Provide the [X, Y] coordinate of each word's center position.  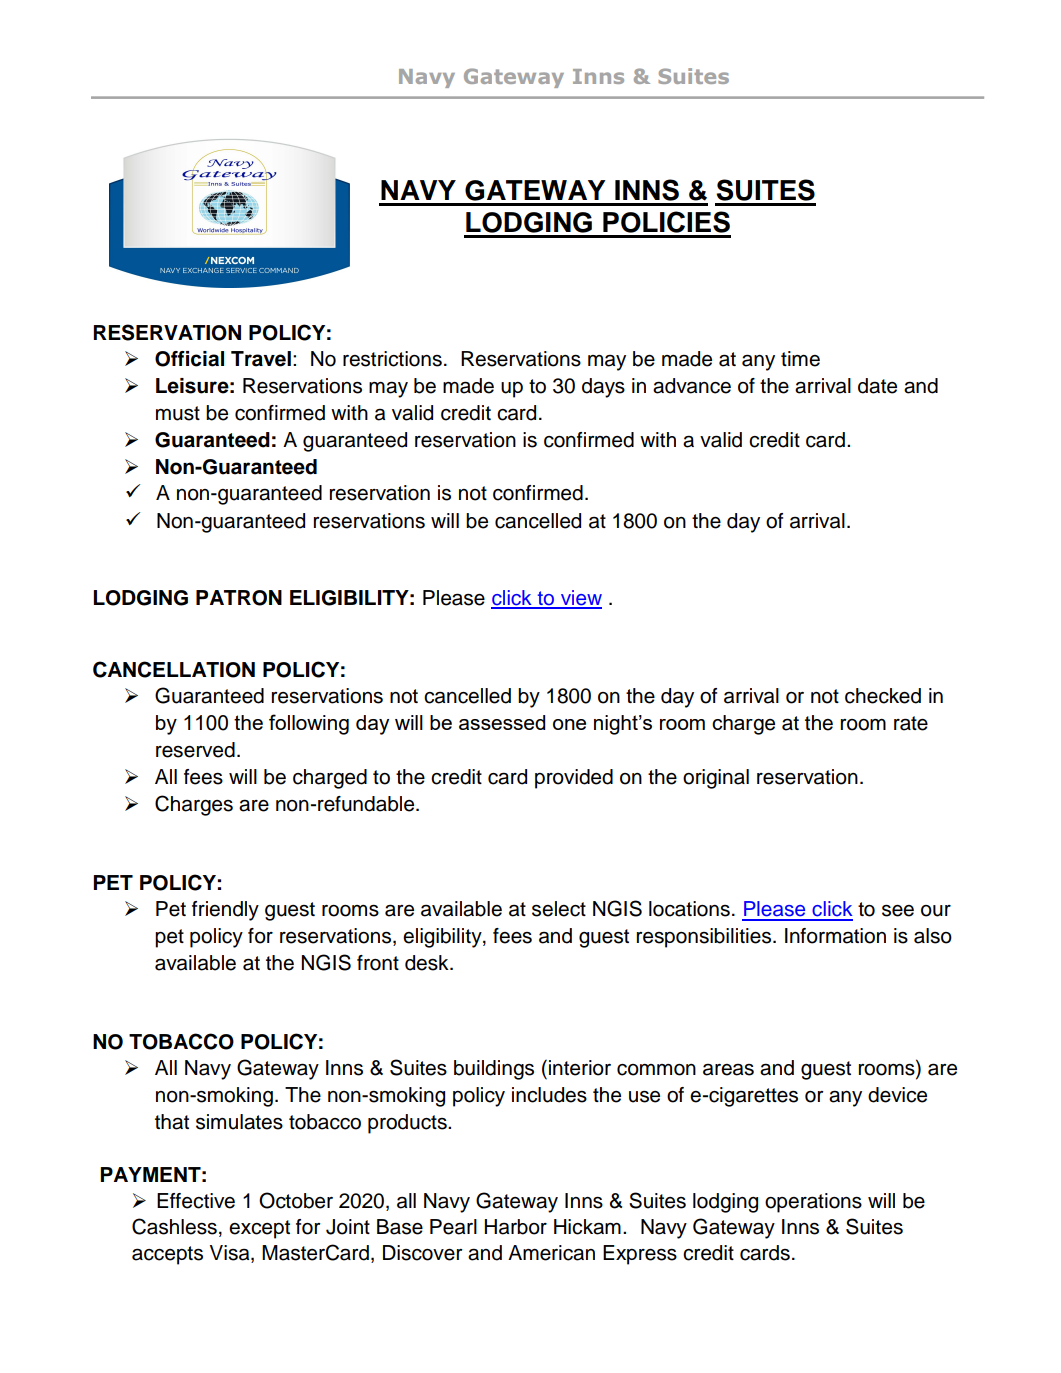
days [603, 388]
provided [574, 779]
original [716, 779]
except [259, 1229]
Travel [261, 359]
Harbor [516, 1227]
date [877, 386]
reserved [195, 750]
